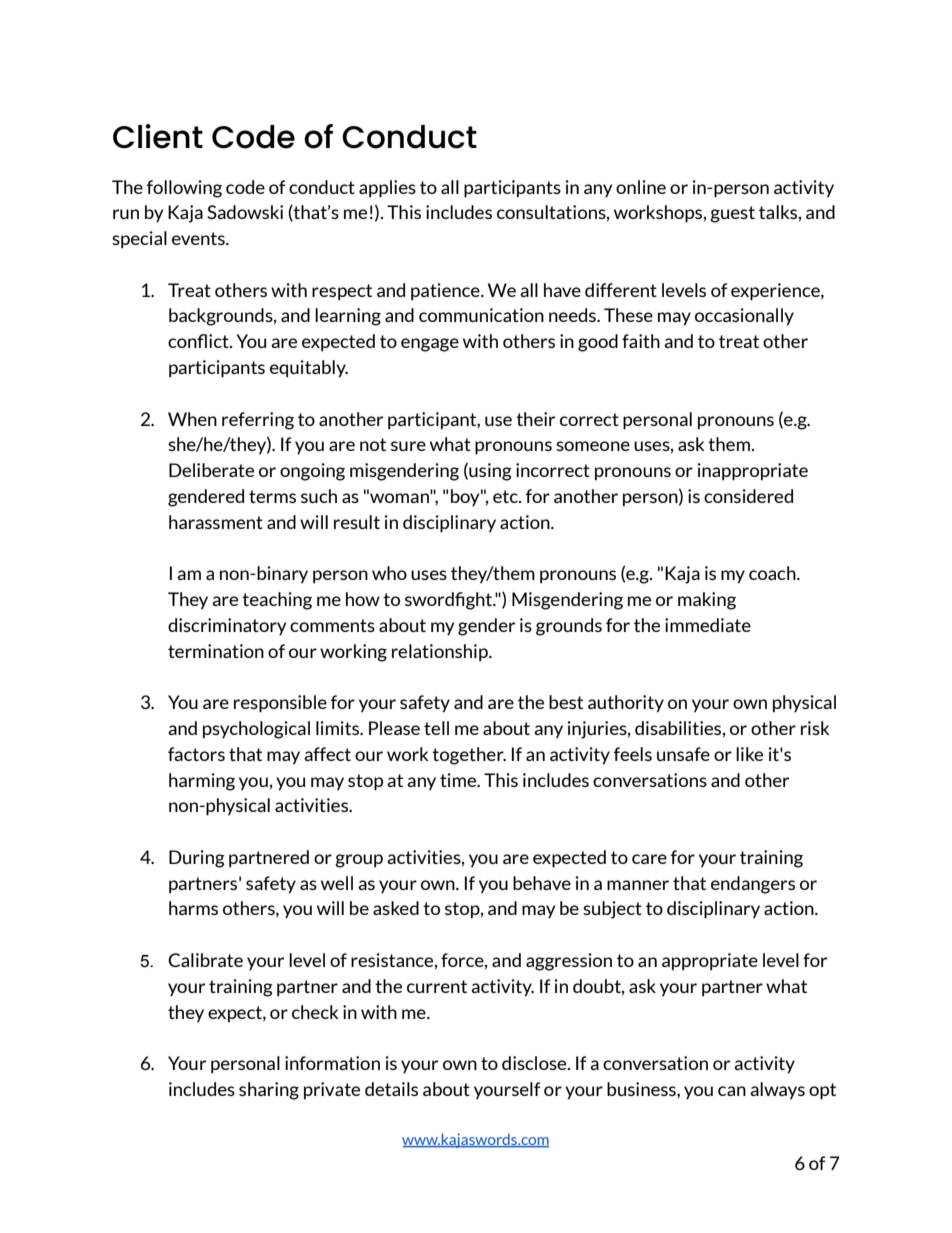  Describe the element at coordinates (184, 189) in the page. I see `following` at that location.
